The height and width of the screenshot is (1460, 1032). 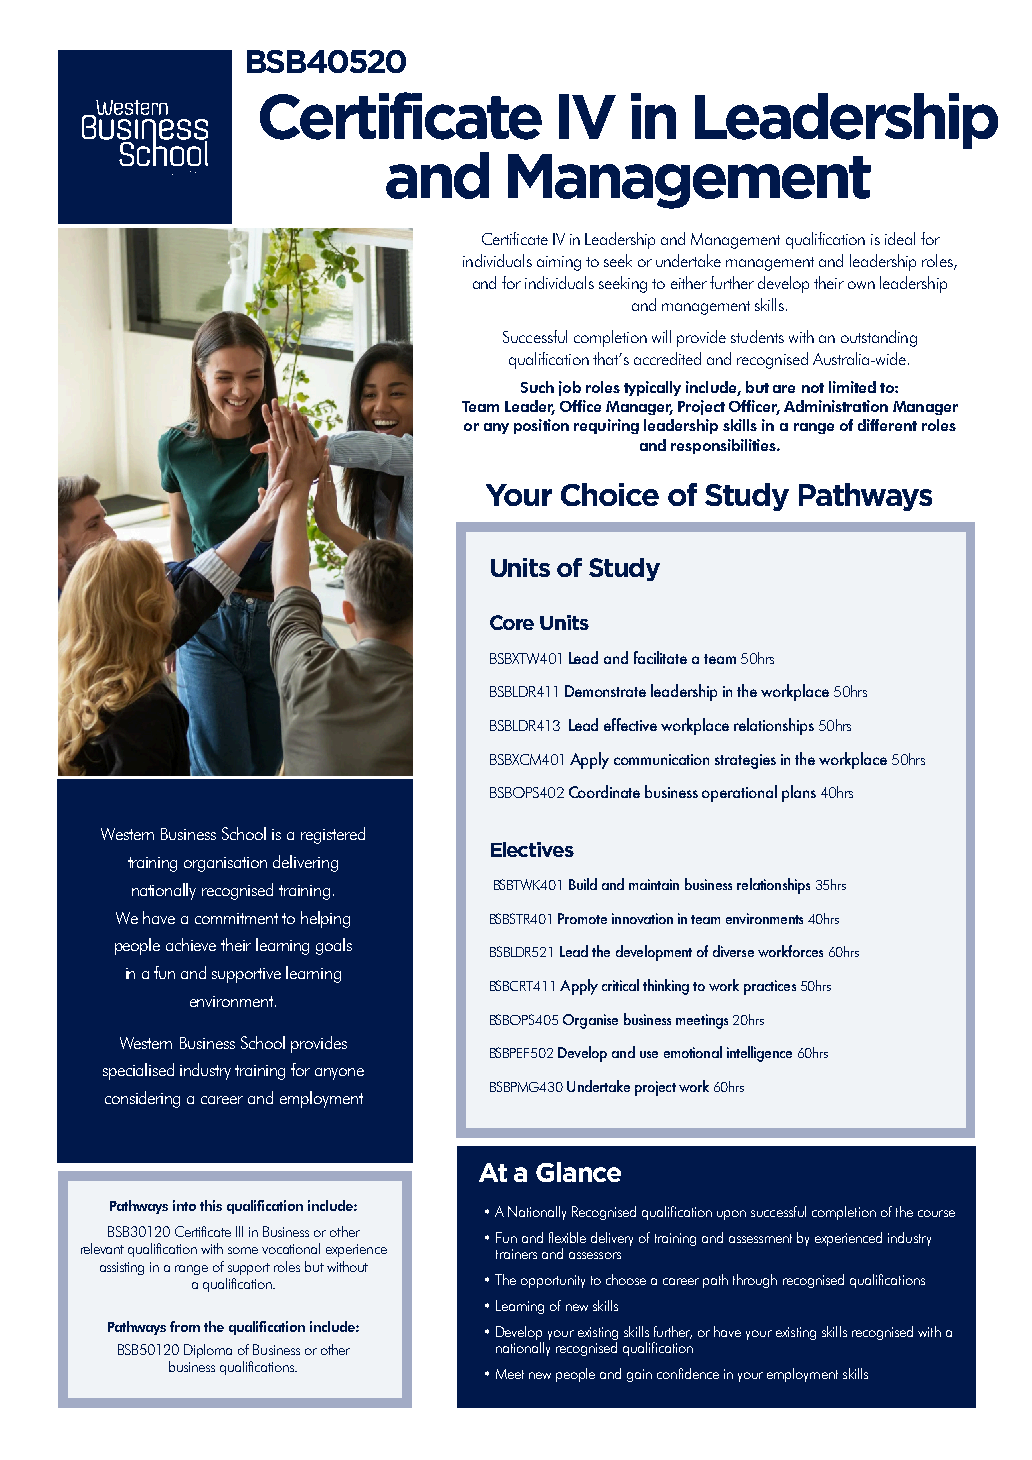 I want to click on own, so click(x=861, y=285).
